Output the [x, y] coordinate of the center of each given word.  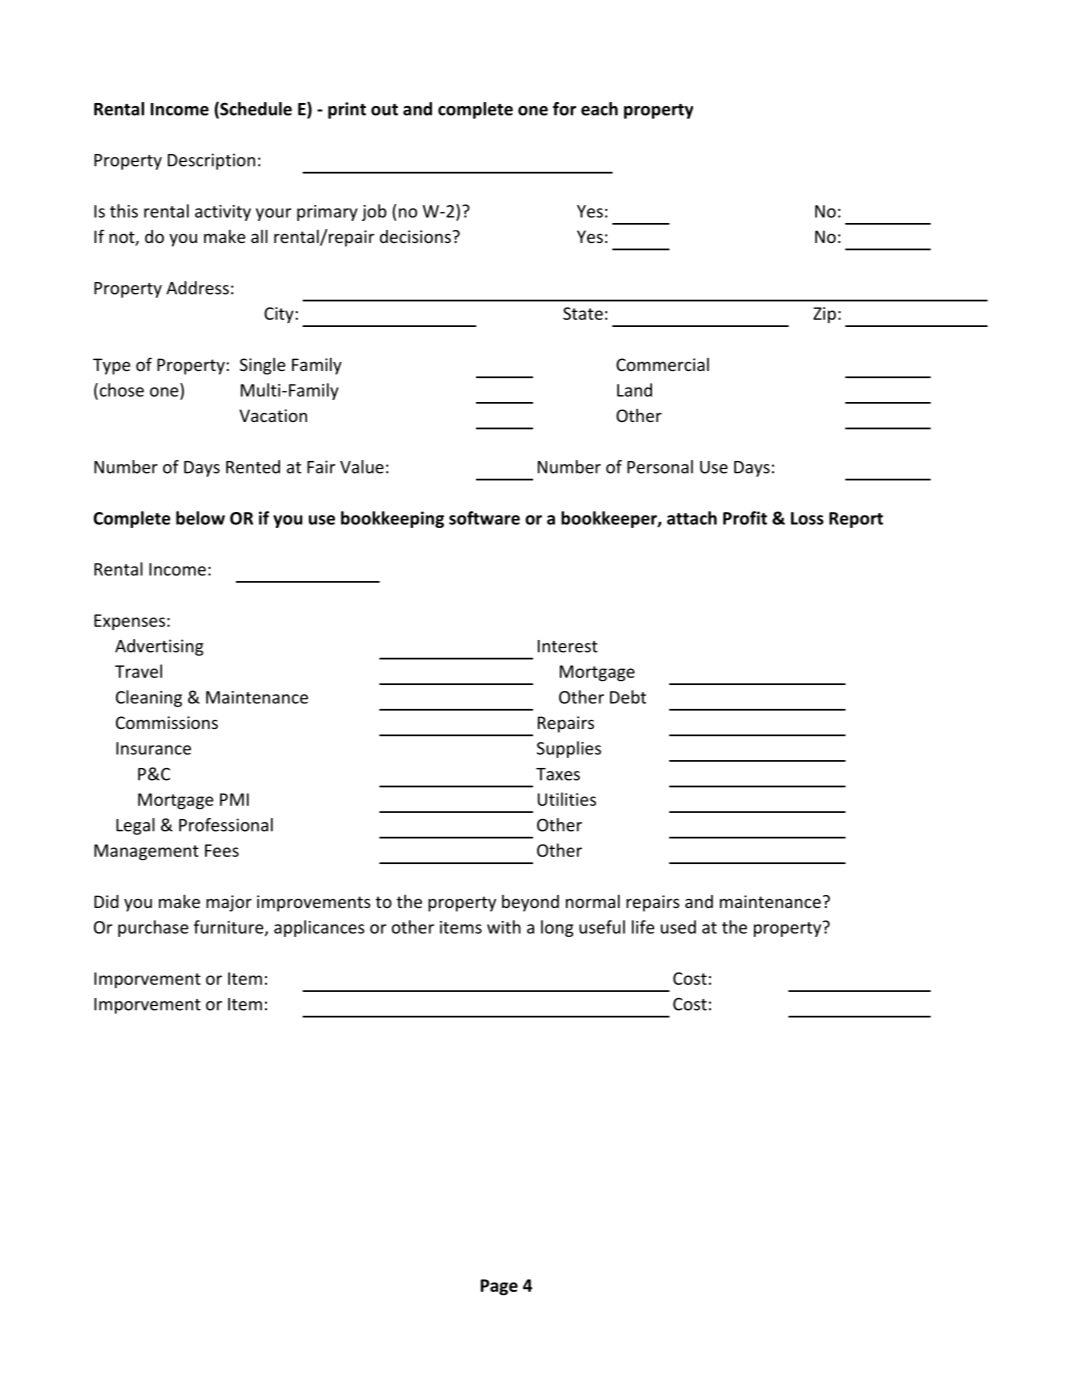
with [504, 927]
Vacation [273, 415]
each [599, 109]
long [557, 928]
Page [499, 1287]
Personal [660, 467]
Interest [568, 646]
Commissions [167, 722]
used [678, 927]
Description [211, 161]
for [564, 109]
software [484, 518]
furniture [230, 928]
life [643, 927]
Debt [628, 697]
